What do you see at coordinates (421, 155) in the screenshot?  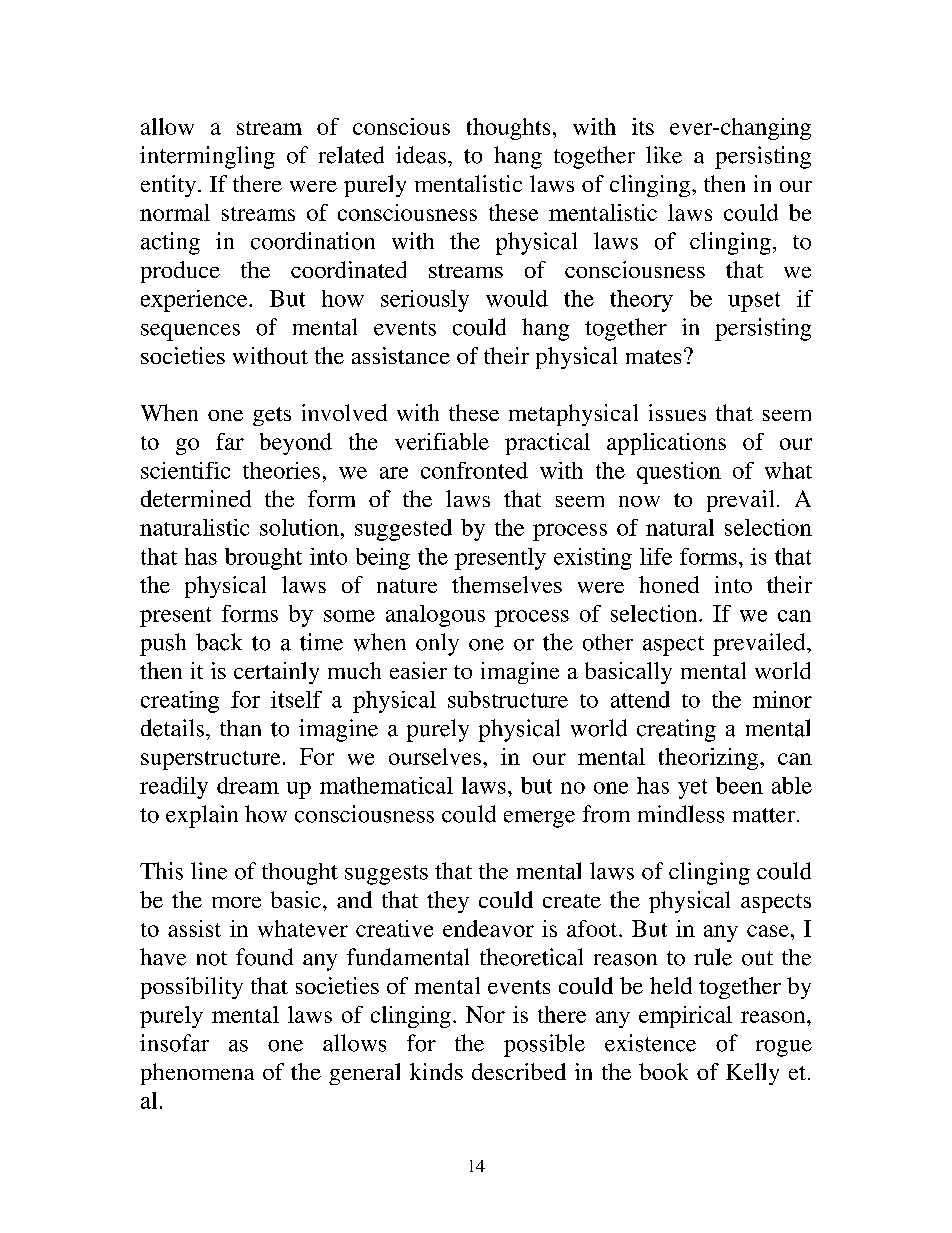 I see `ideas` at bounding box center [421, 155].
